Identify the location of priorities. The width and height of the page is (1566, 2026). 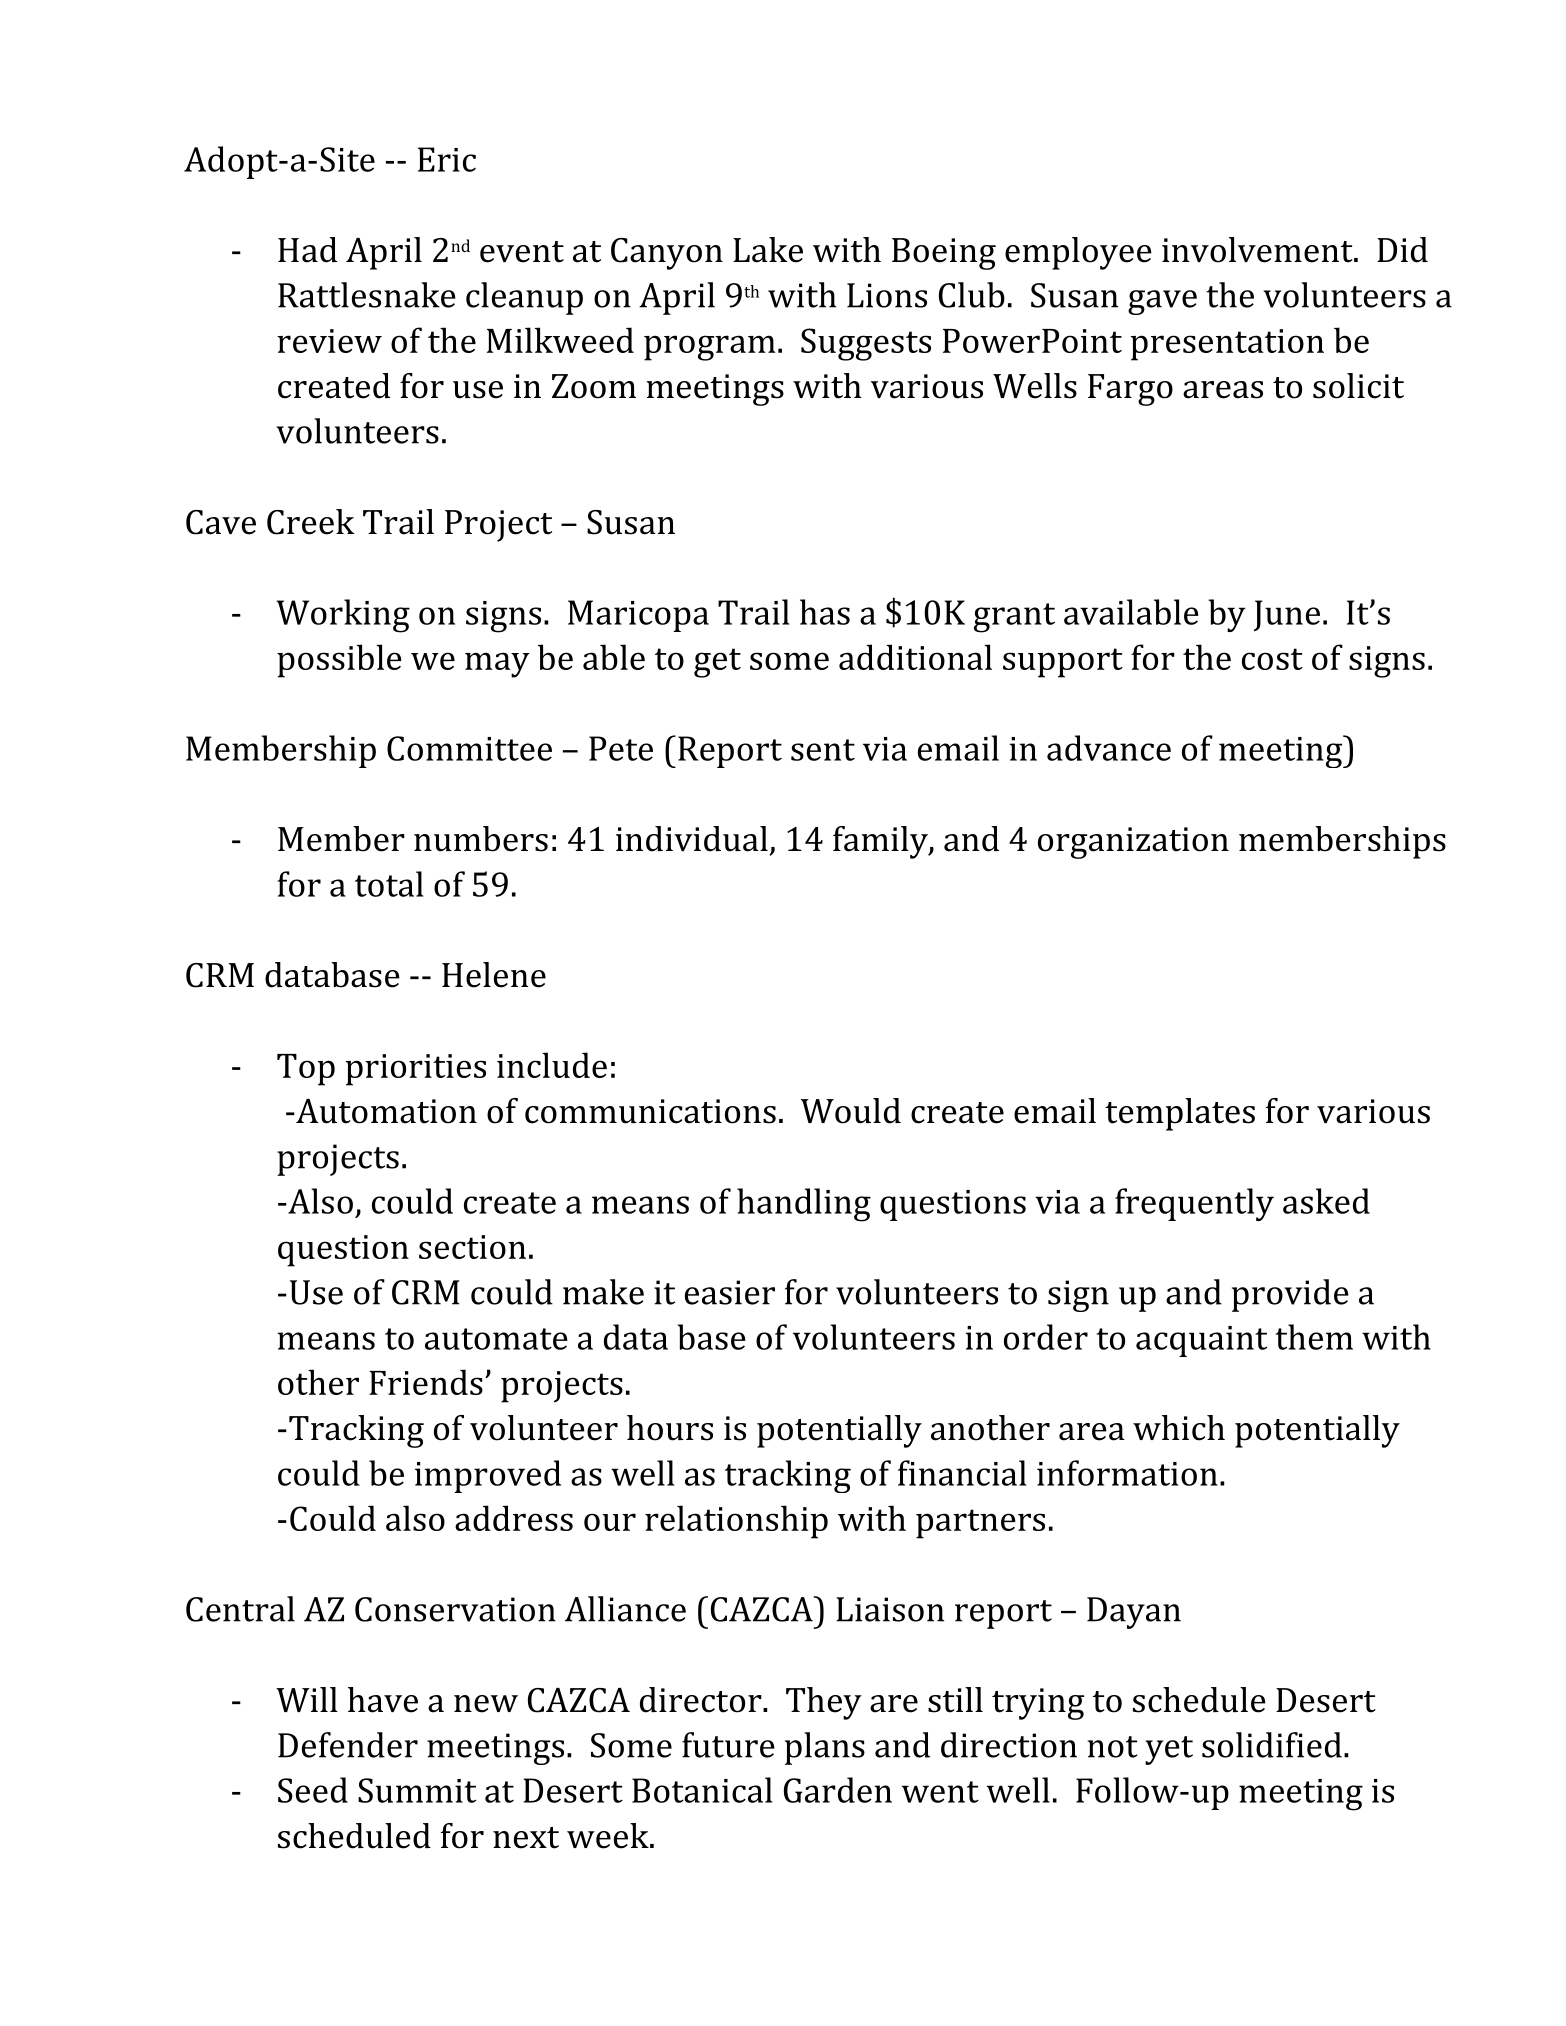
(415, 1070).
